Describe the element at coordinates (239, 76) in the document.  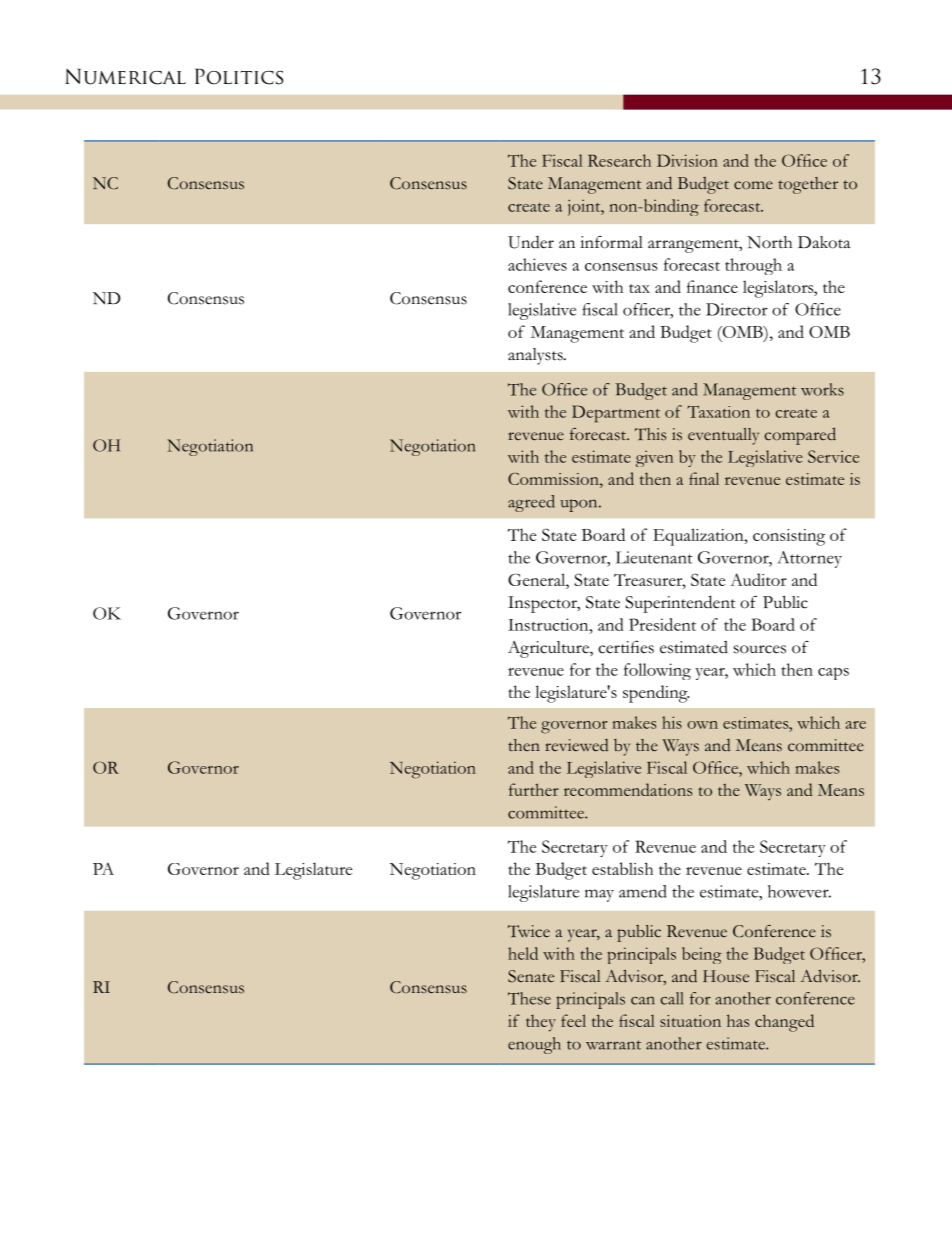
I see `Politics` at that location.
